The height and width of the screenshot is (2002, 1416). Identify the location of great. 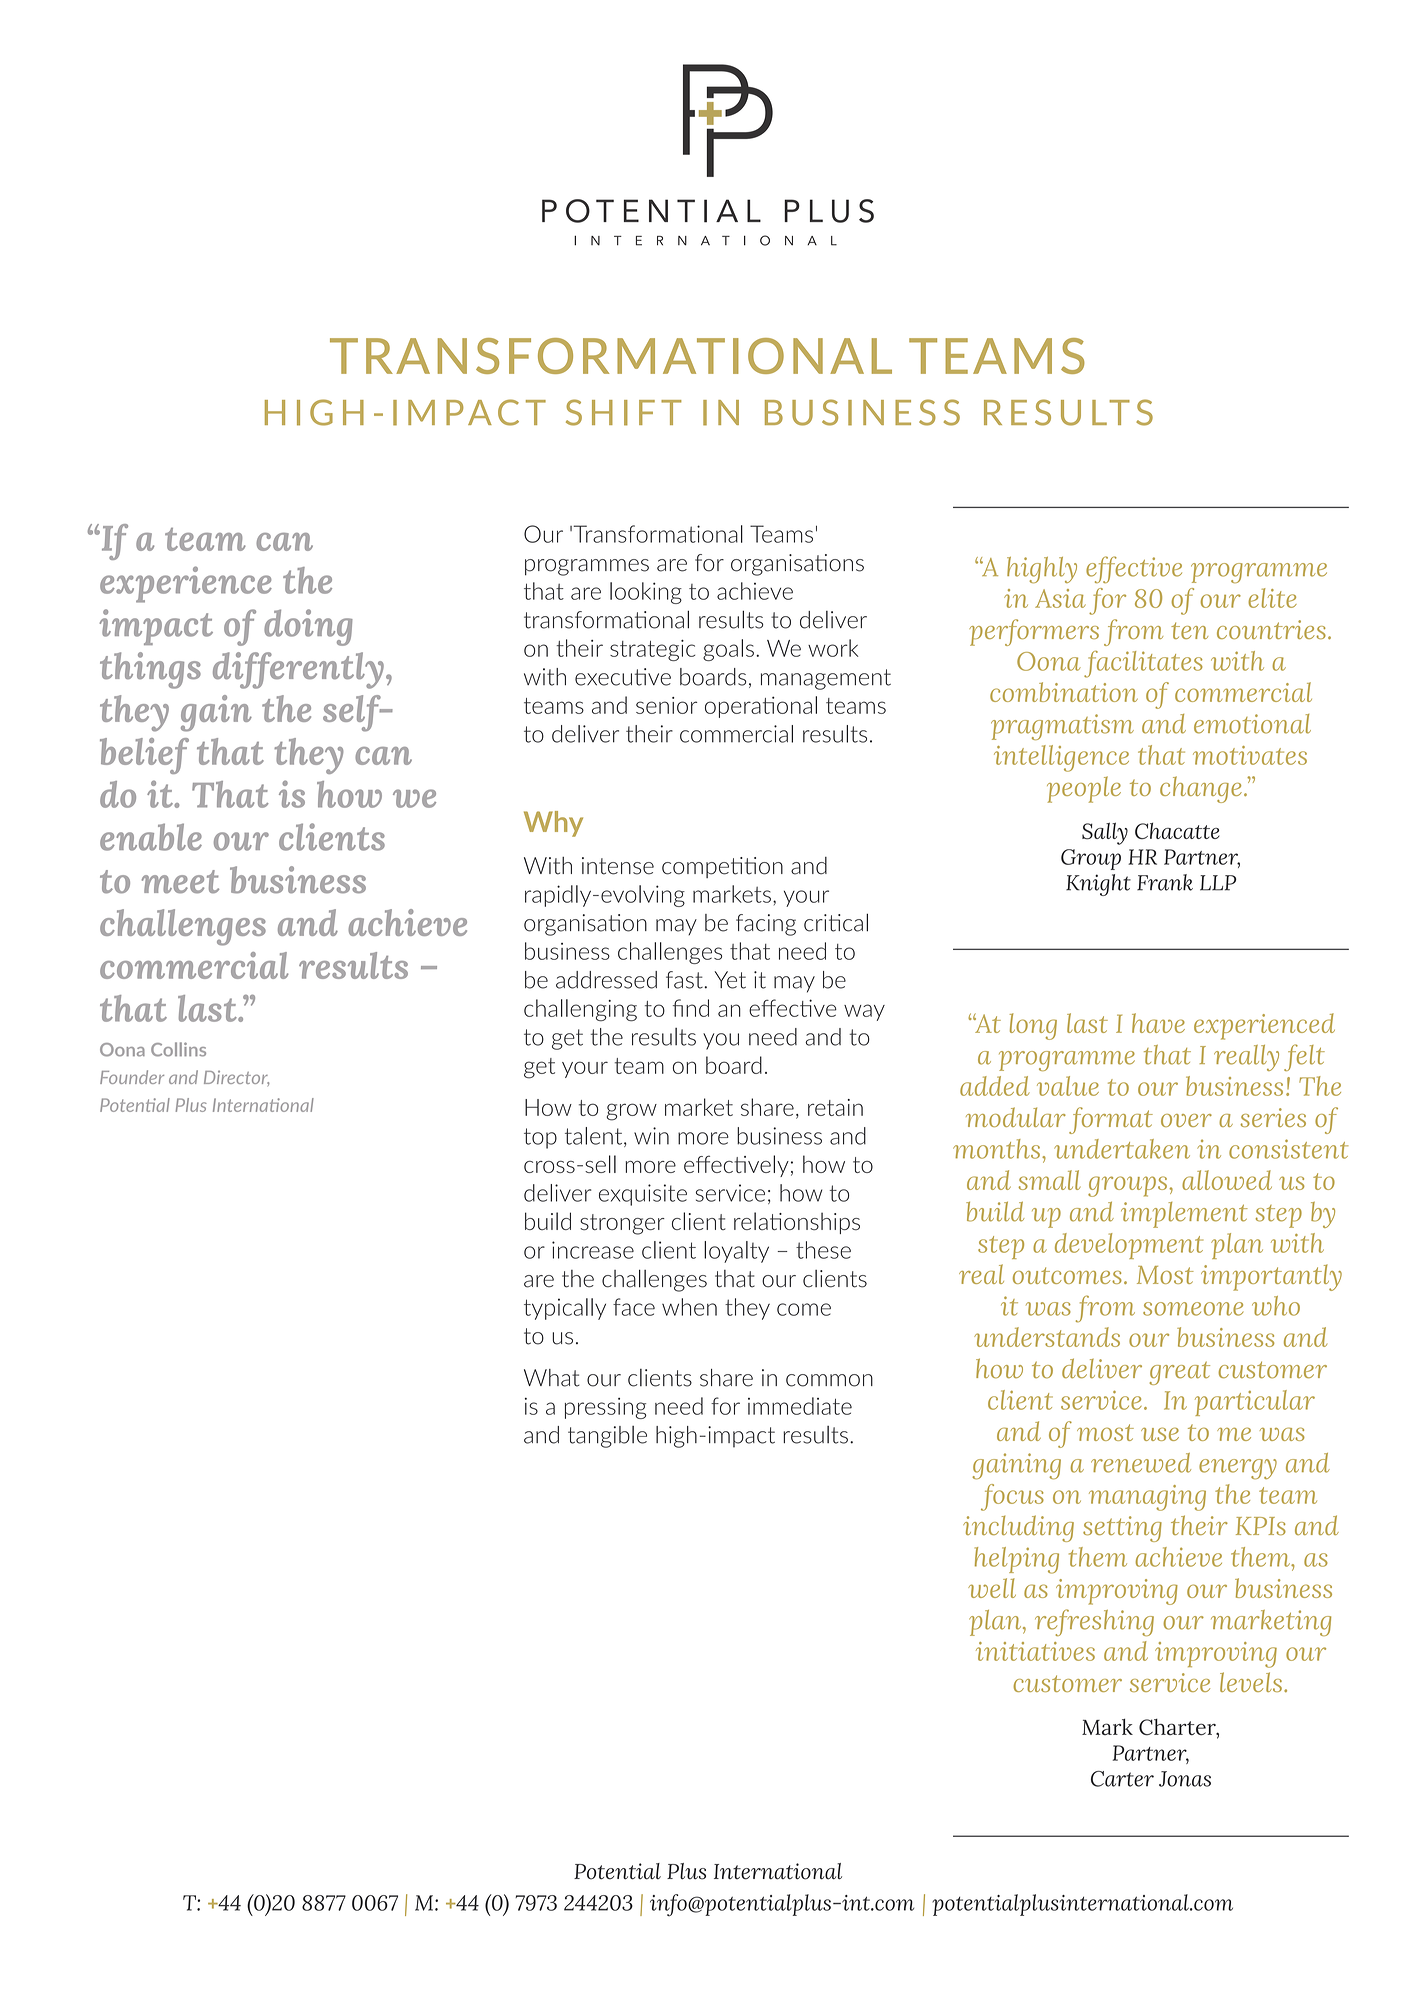
(1179, 1373).
